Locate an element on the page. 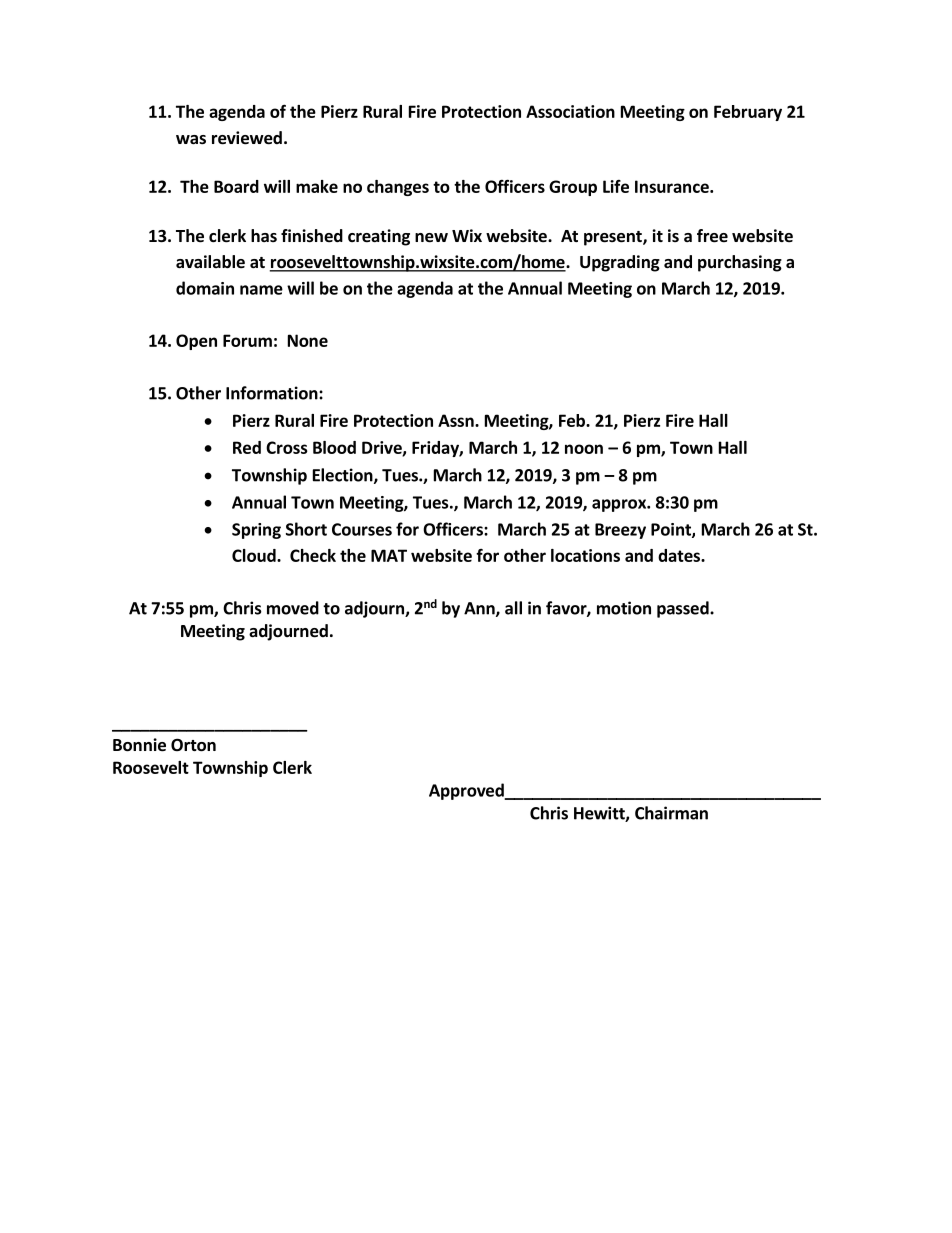  Red is located at coordinates (247, 447).
